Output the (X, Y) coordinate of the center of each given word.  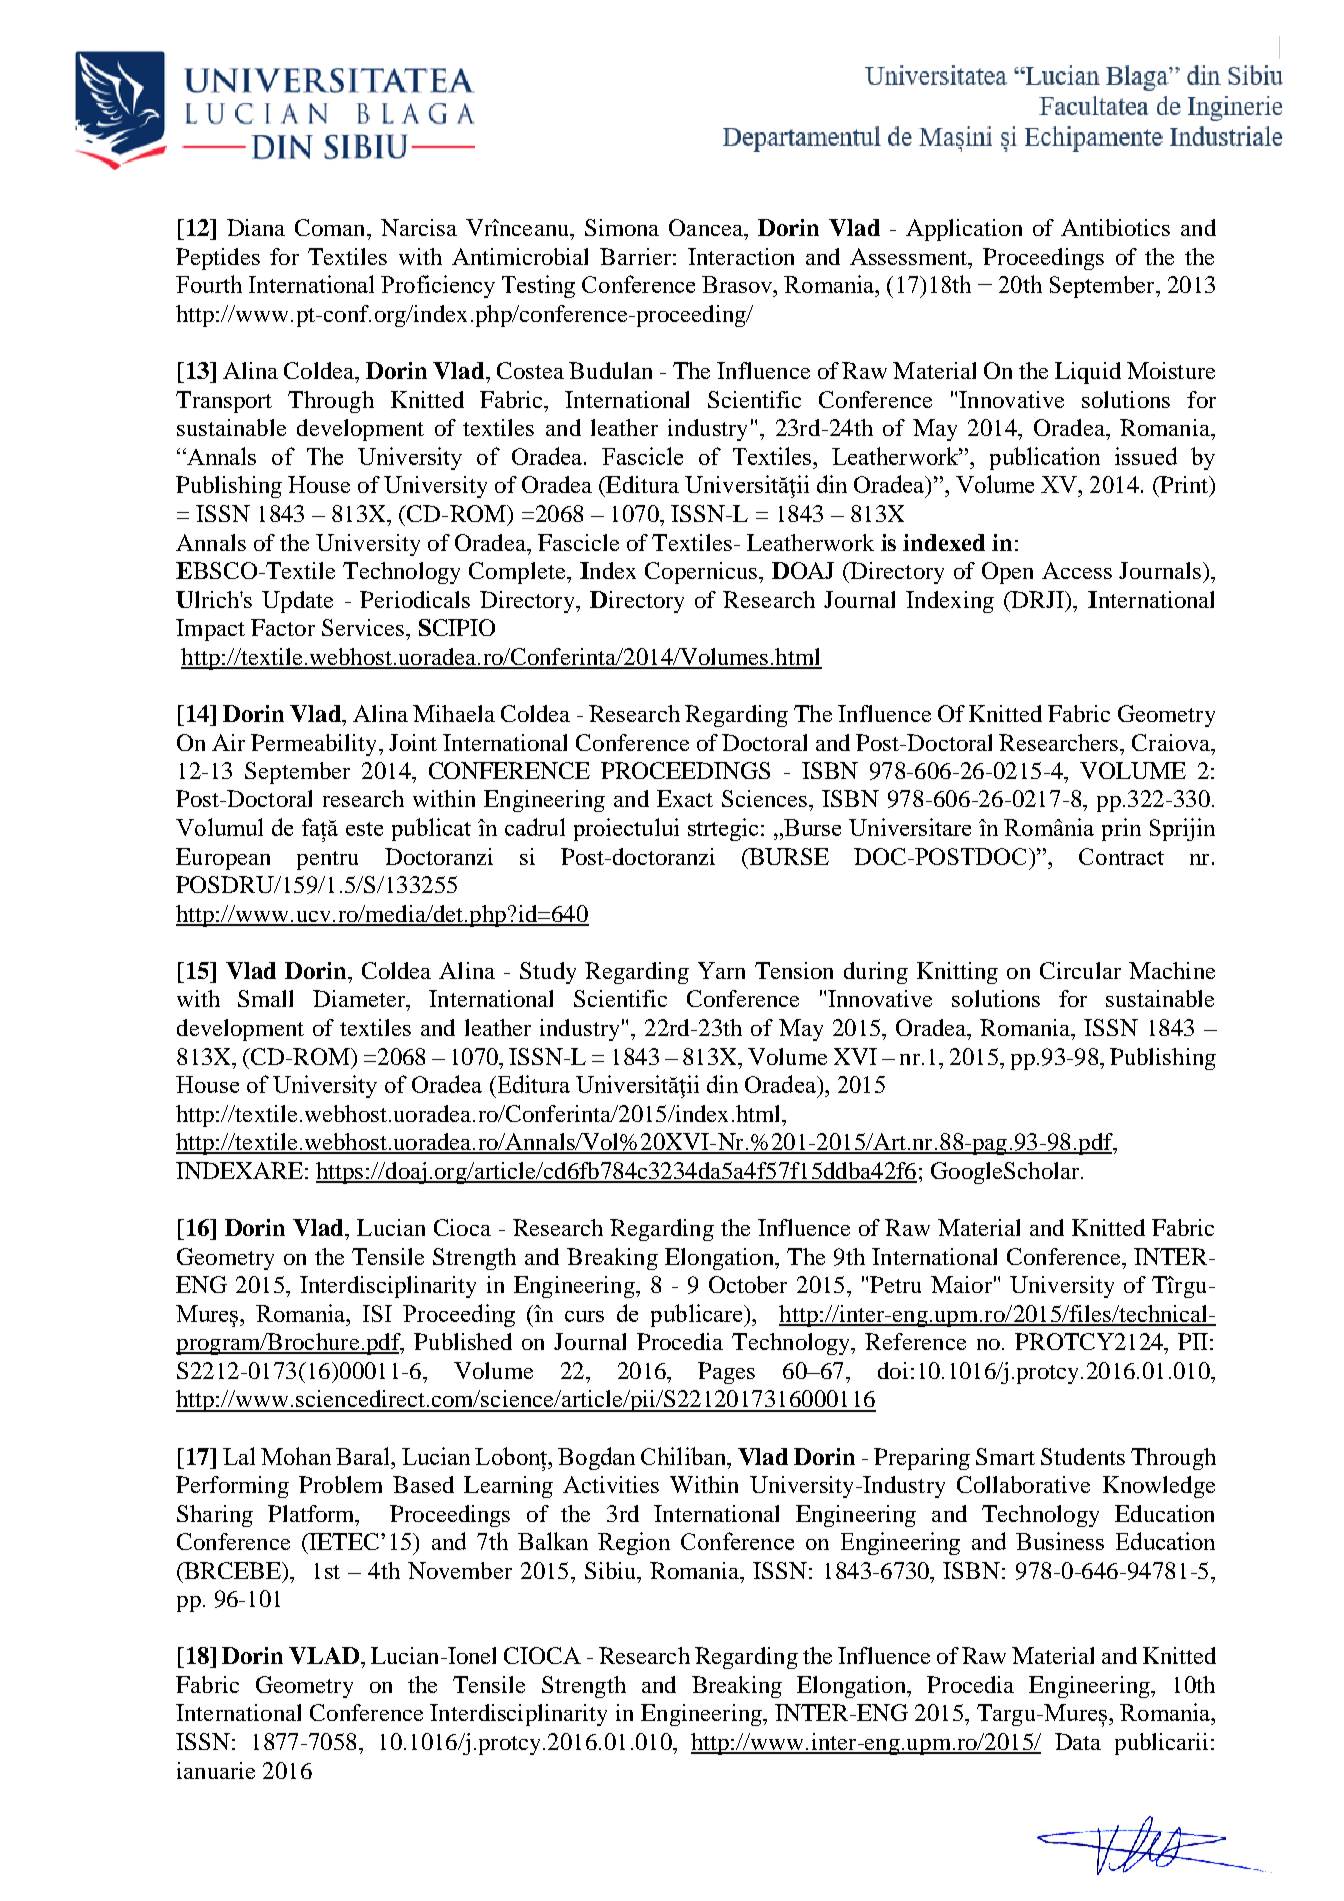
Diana (256, 227)
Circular (1080, 970)
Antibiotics (1115, 227)
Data (1078, 1741)
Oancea (707, 227)
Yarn (721, 970)
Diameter (360, 998)
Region (634, 1543)
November (460, 1570)
